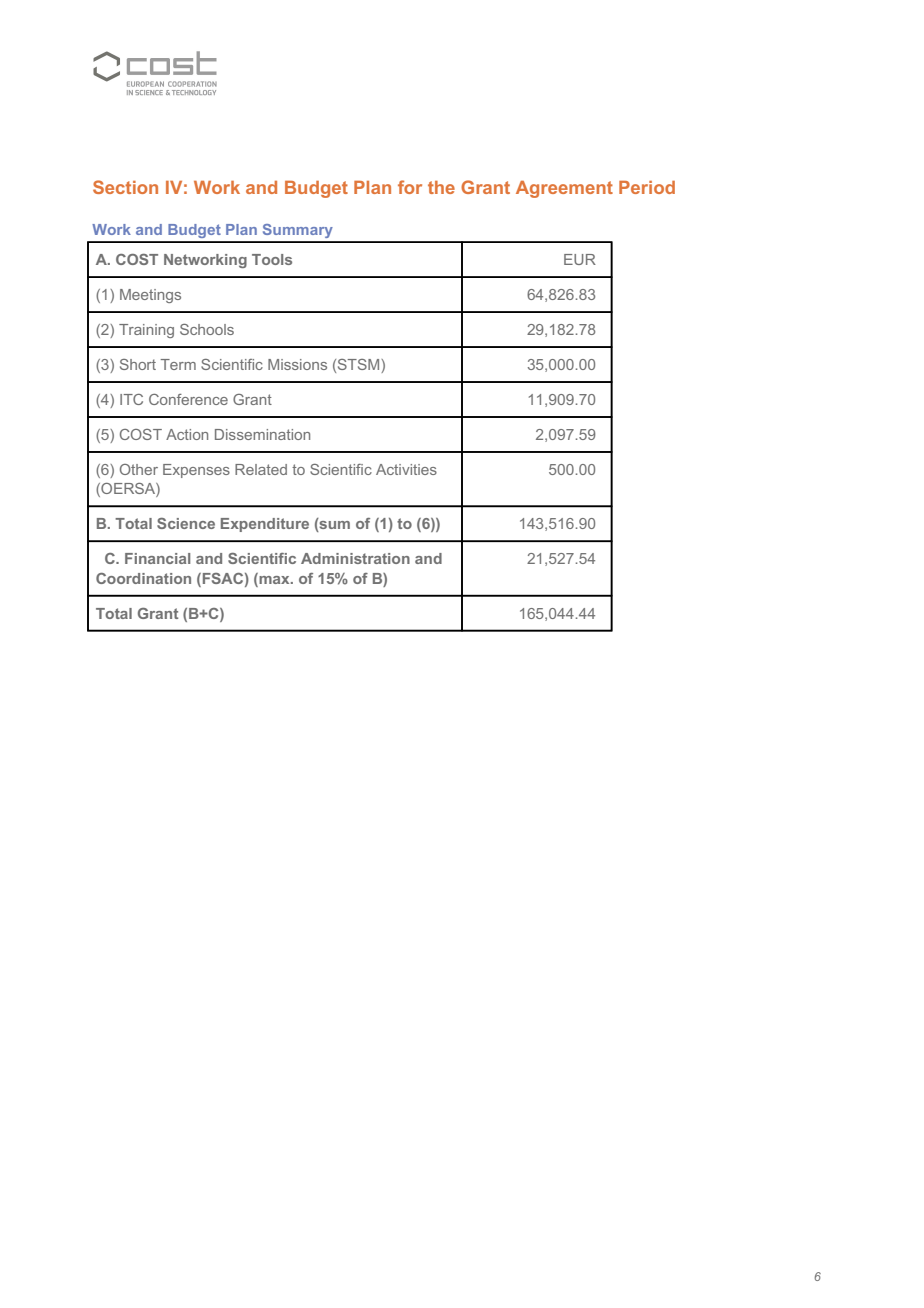  Describe the element at coordinates (355, 558) in the screenshot. I see `Administration` at that location.
